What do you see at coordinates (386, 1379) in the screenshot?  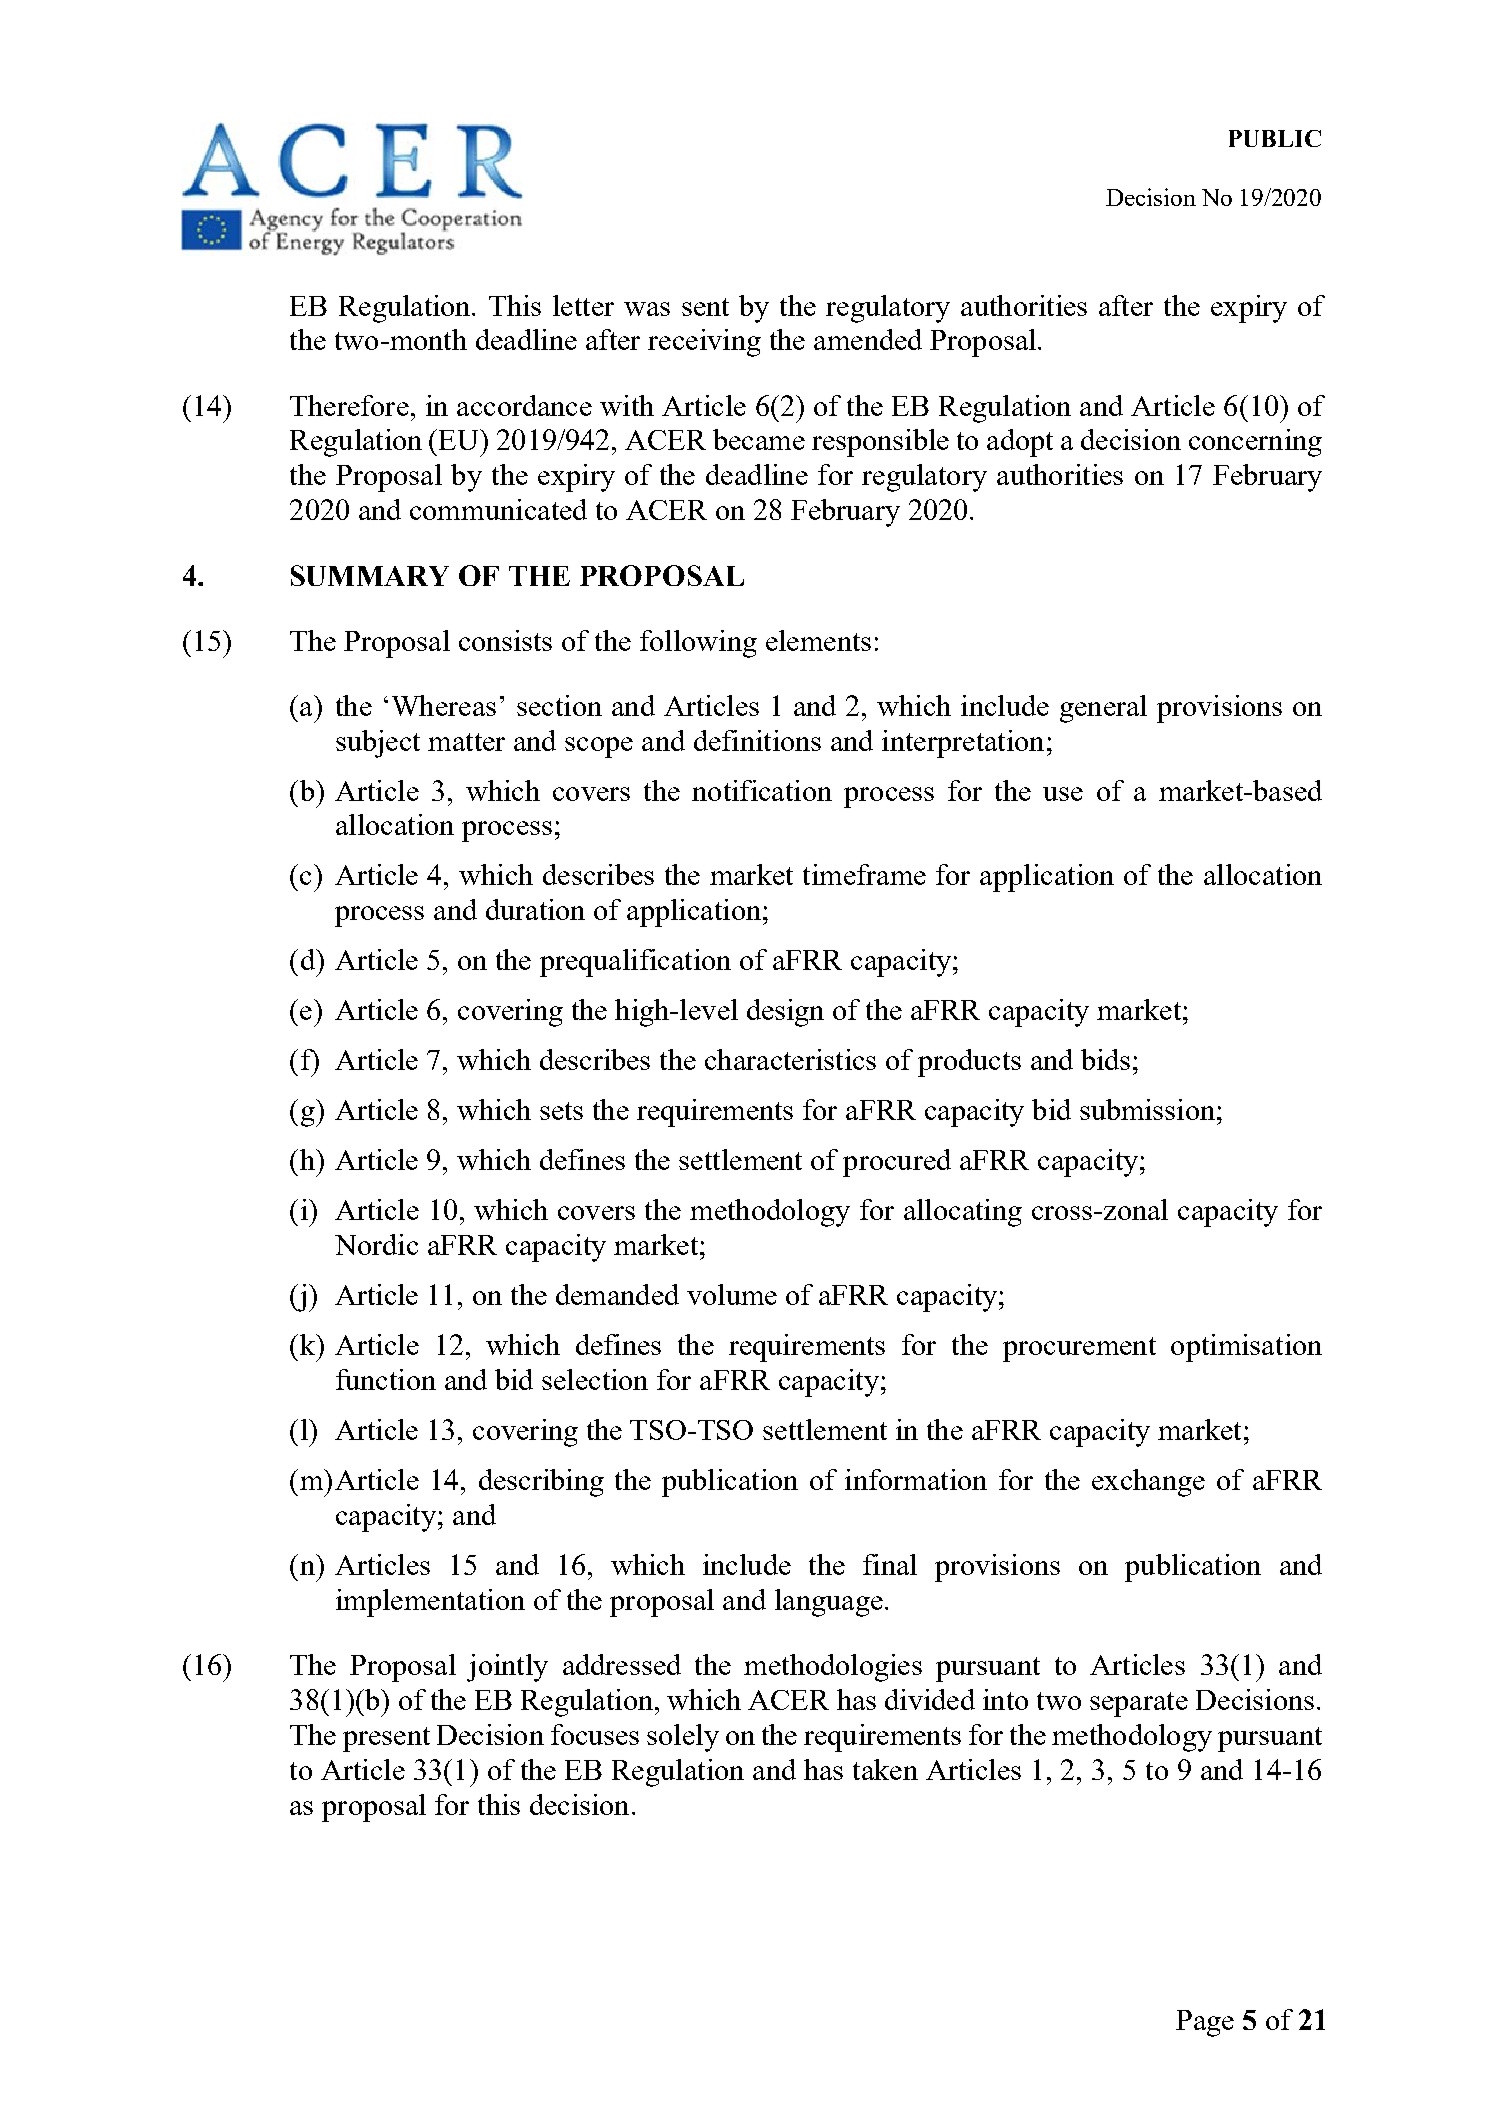 I see `function` at bounding box center [386, 1379].
